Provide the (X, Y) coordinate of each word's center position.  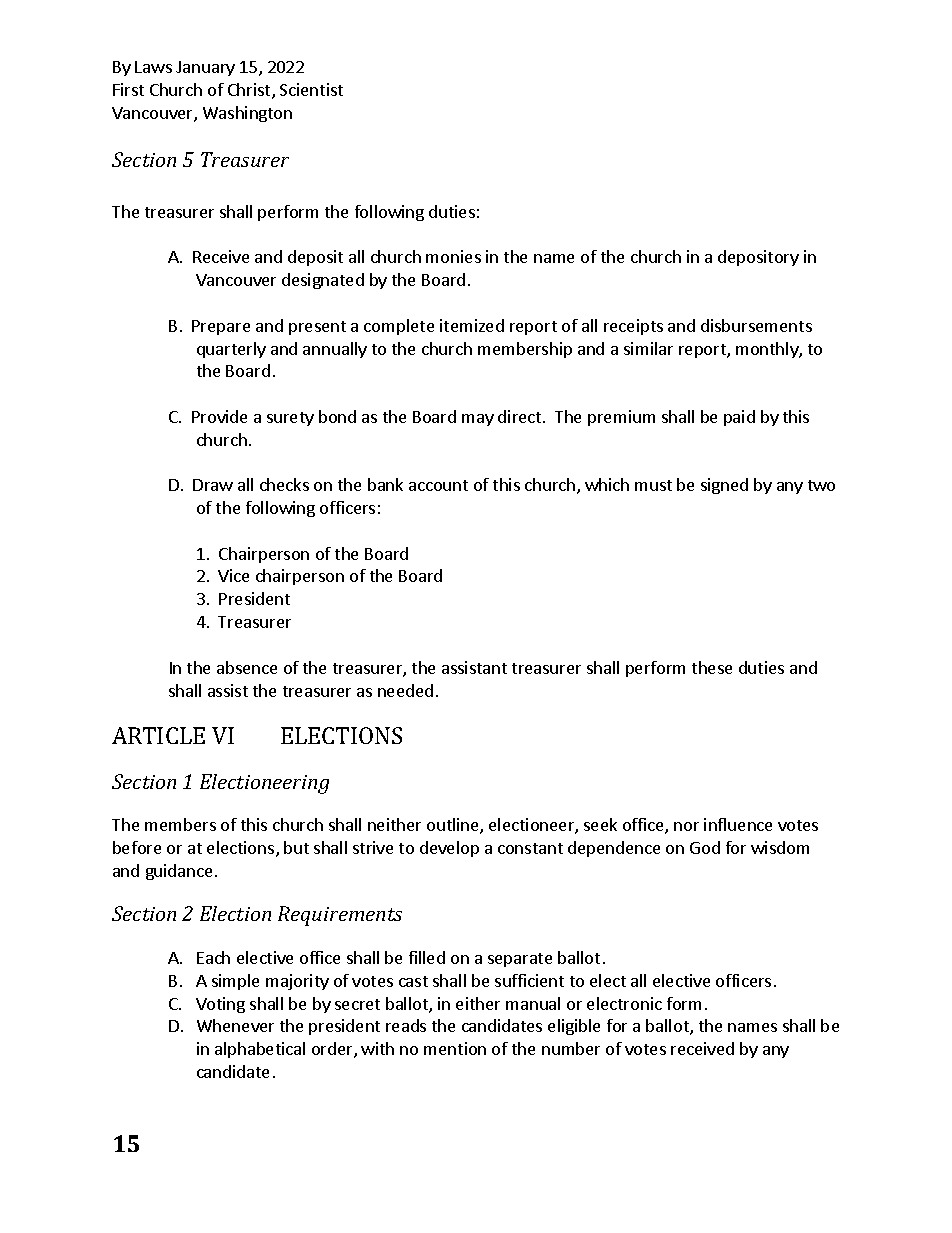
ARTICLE (158, 735)
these (712, 667)
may (478, 420)
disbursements (756, 325)
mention (455, 1048)
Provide (219, 416)
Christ (250, 91)
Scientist (311, 89)
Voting (220, 1005)
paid (739, 418)
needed (405, 690)
